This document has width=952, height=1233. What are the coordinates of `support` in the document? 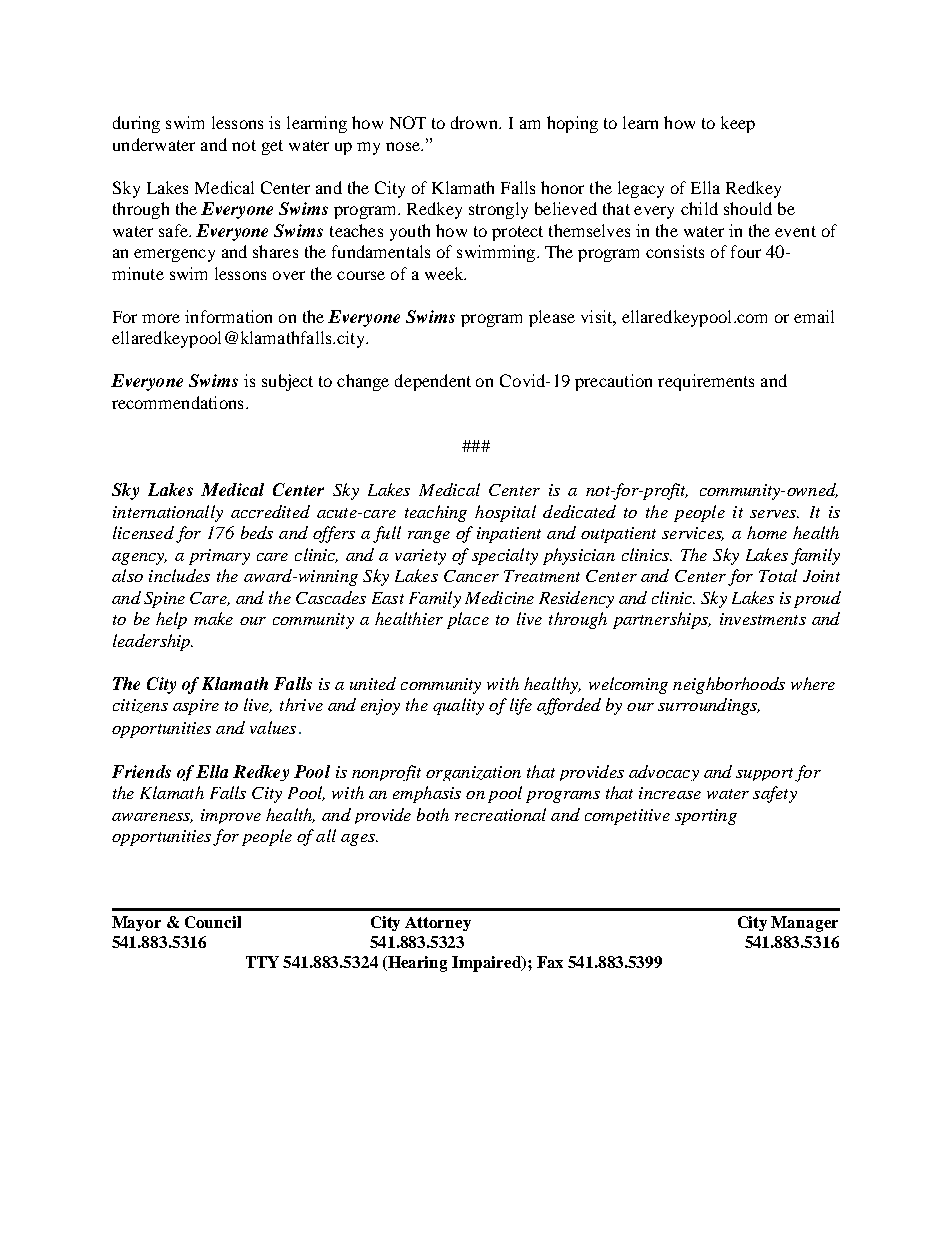 It's located at (764, 774).
